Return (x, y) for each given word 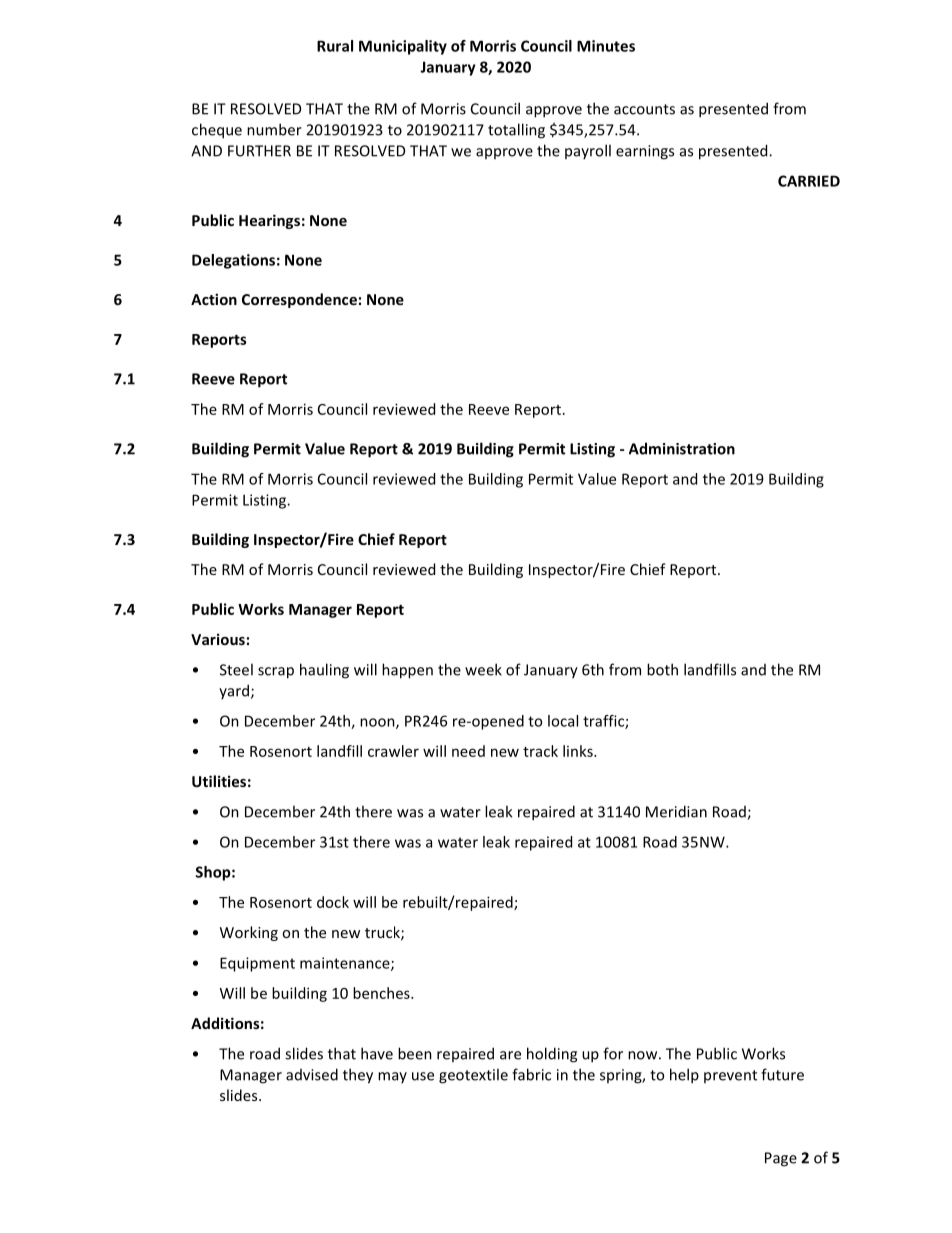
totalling (516, 131)
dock (333, 902)
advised (312, 1074)
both (662, 669)
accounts (644, 109)
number (274, 129)
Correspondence (299, 300)
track (540, 751)
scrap (276, 673)
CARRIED (809, 181)
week (483, 669)
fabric (531, 1074)
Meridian (676, 811)
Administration (682, 448)
